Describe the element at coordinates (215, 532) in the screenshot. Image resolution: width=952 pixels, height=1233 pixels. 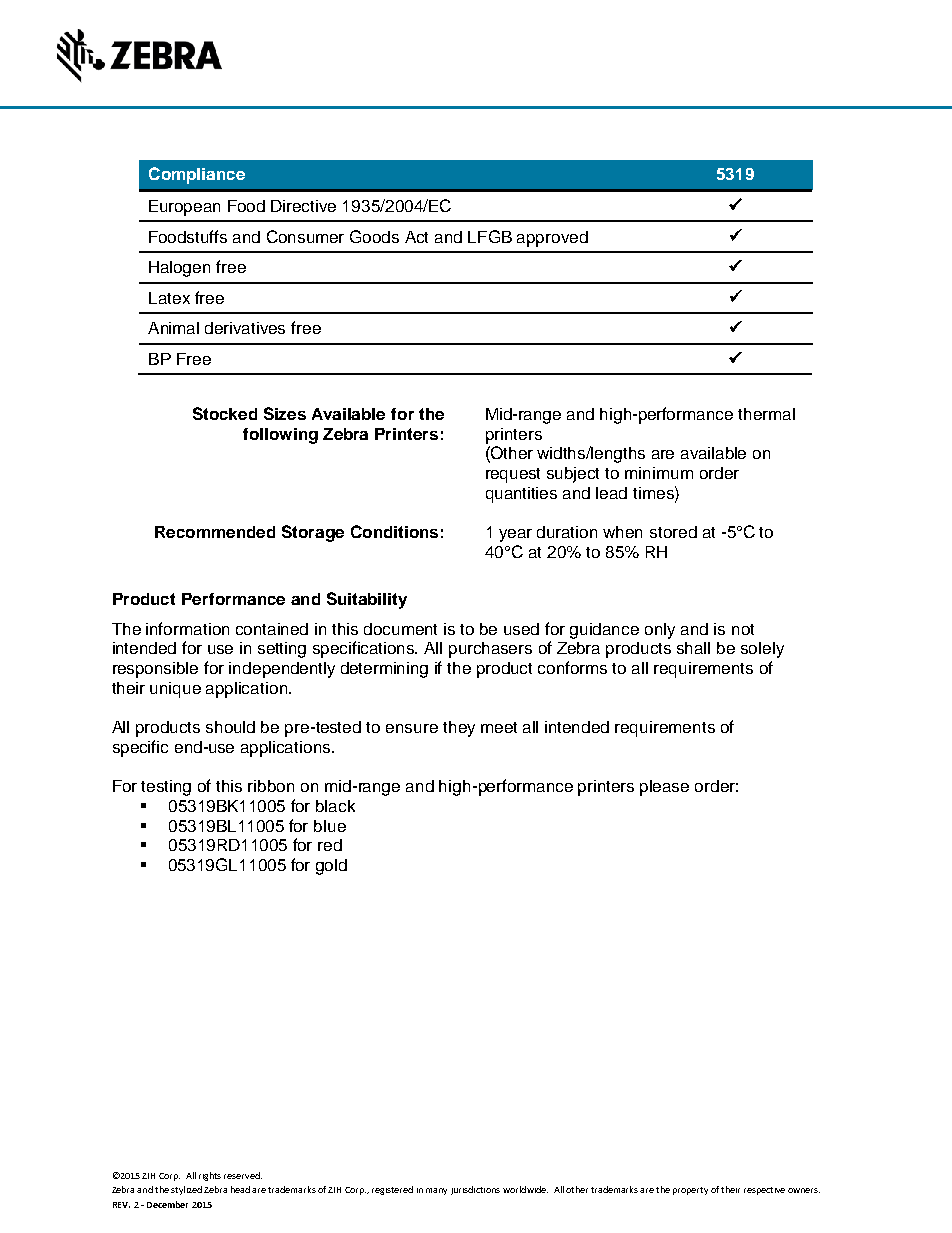
I see `Recommended` at that location.
